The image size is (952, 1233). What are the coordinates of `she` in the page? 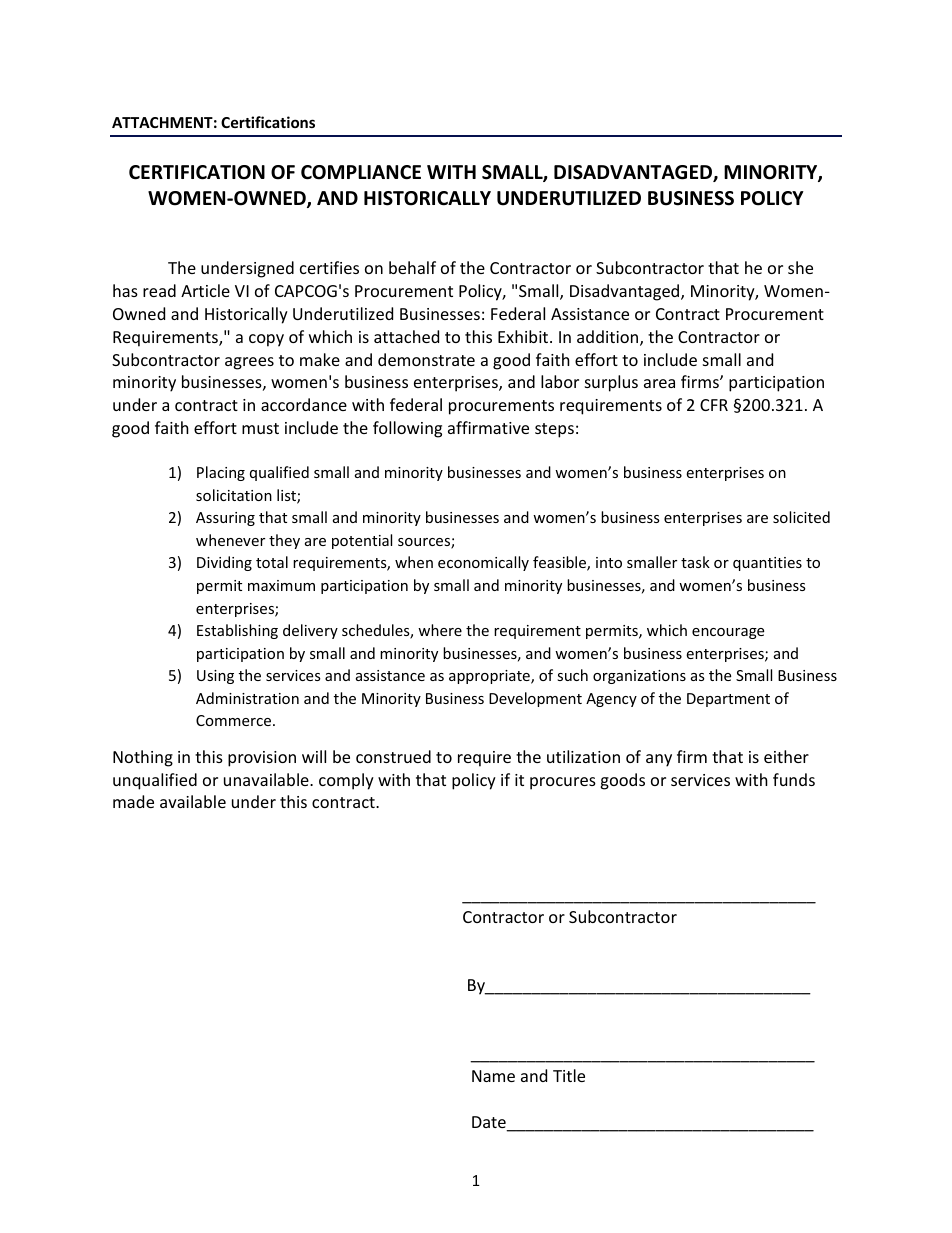 It's located at (800, 267).
